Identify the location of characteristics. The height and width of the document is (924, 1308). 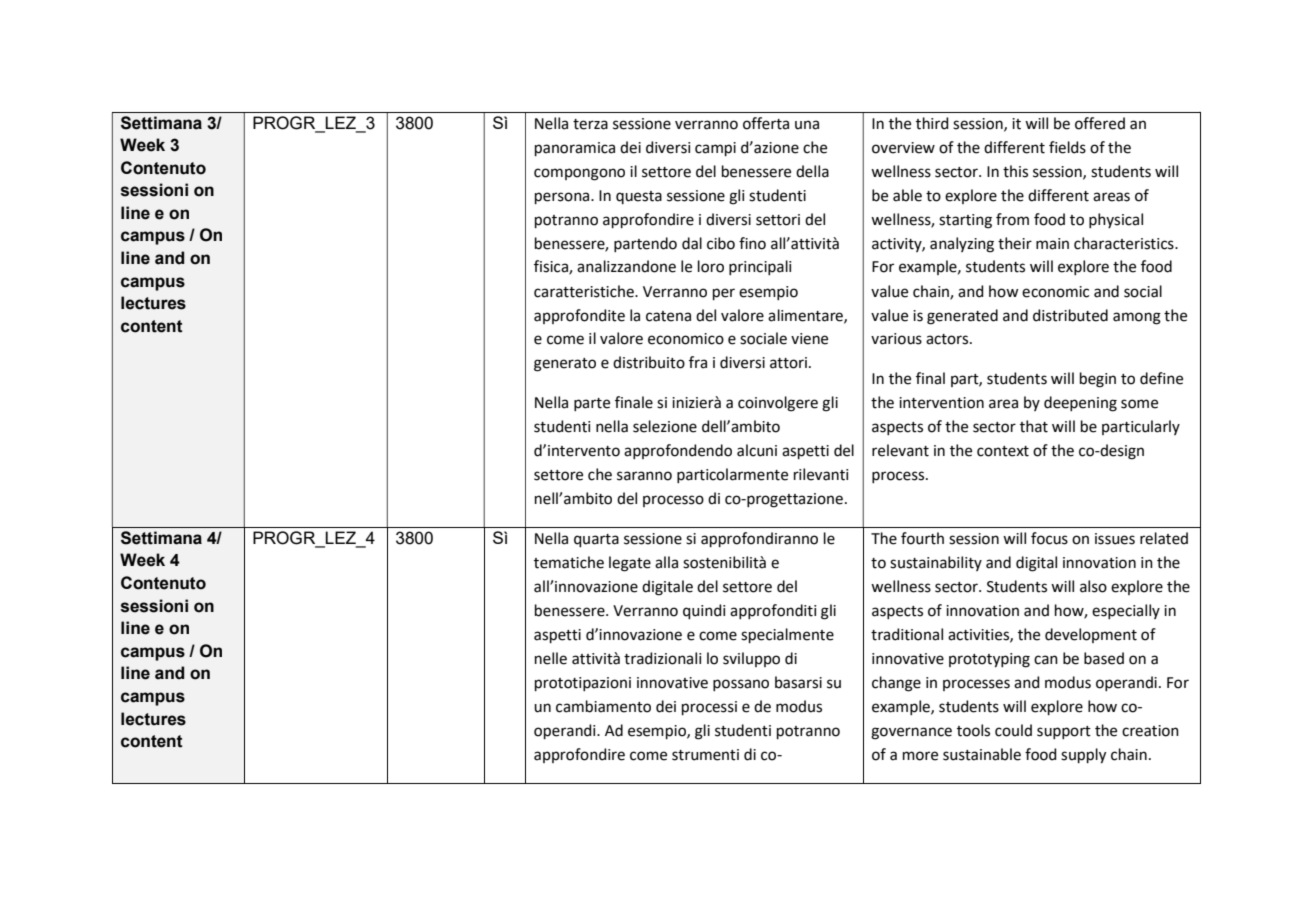
(1125, 243).
